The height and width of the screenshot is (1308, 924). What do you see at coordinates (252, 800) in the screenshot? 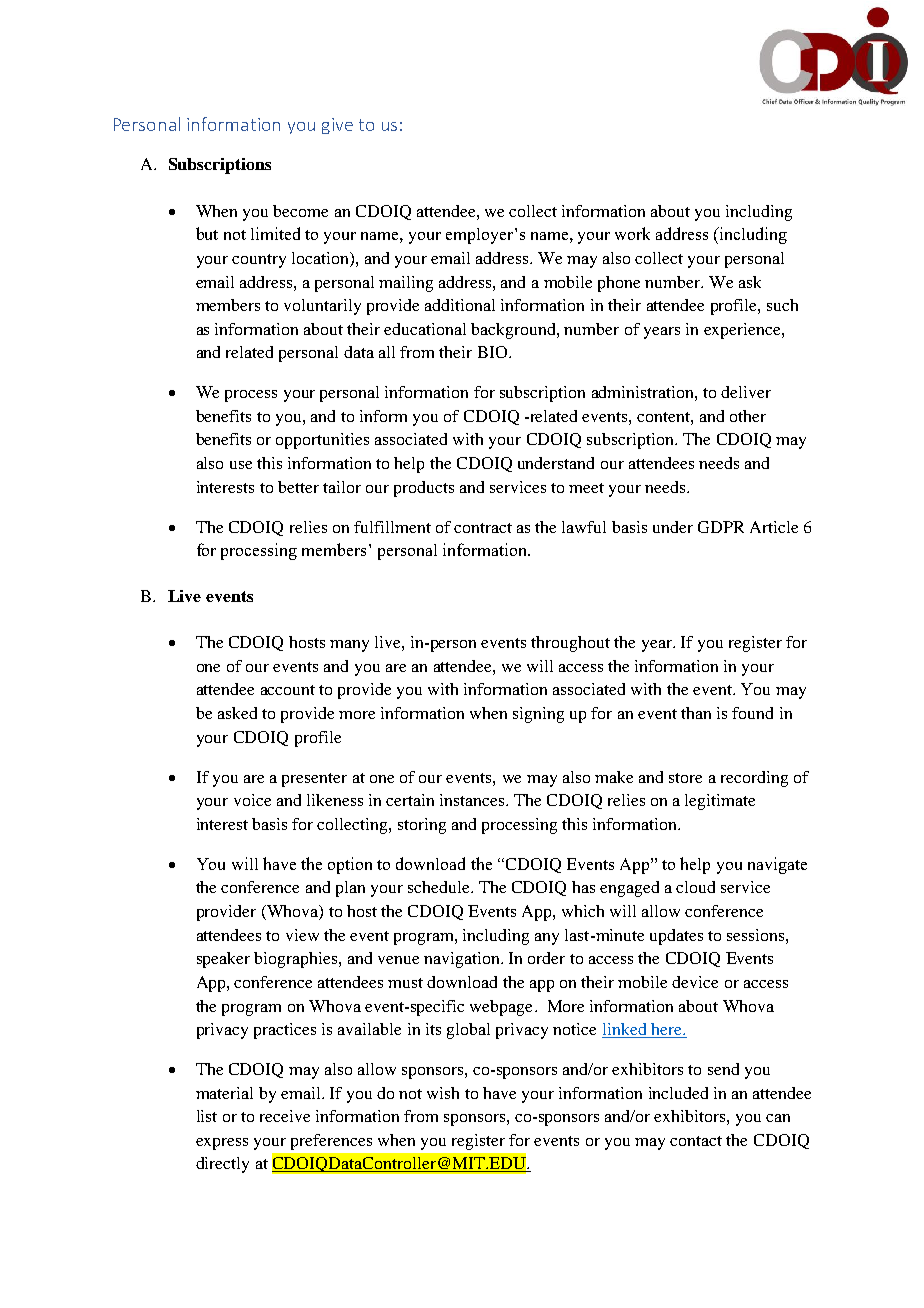
I see `voice` at bounding box center [252, 800].
